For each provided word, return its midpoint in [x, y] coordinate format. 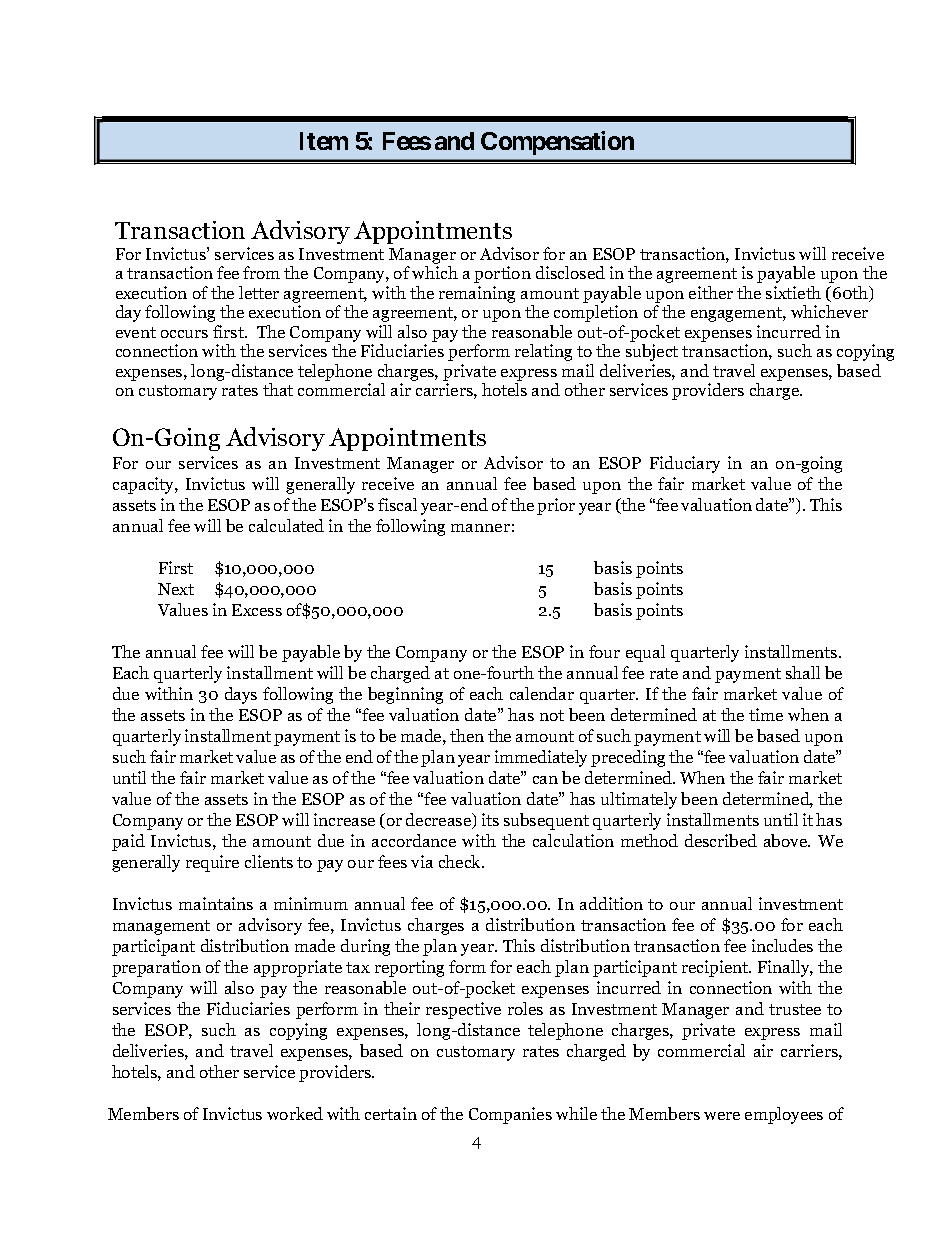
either [711, 292]
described [721, 840]
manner [480, 528]
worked [295, 1113]
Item [324, 141]
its [490, 819]
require [212, 863]
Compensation [557, 143]
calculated [286, 525]
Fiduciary [685, 464]
